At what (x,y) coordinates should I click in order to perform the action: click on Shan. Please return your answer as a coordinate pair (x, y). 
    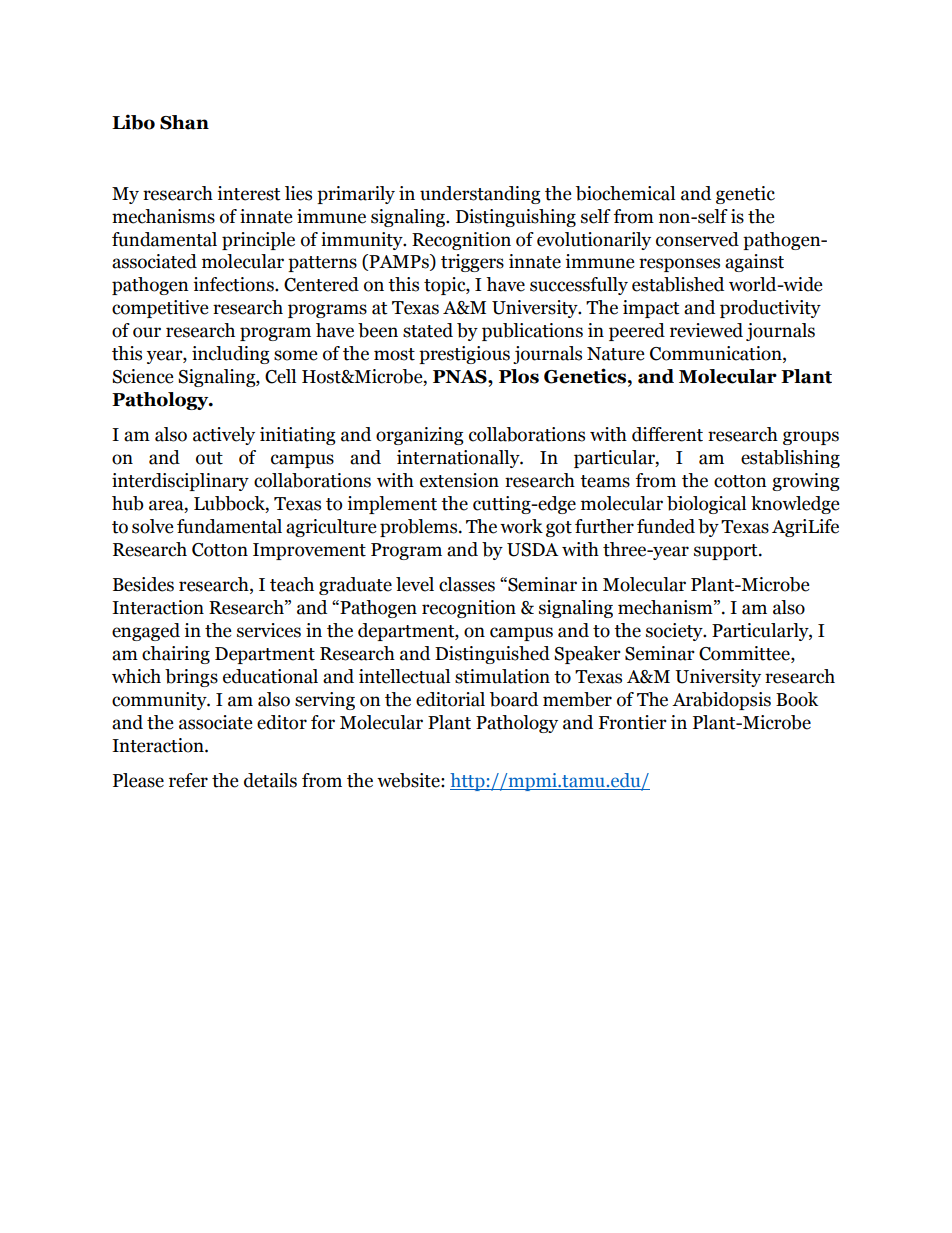
    Looking at the image, I should click on (184, 122).
